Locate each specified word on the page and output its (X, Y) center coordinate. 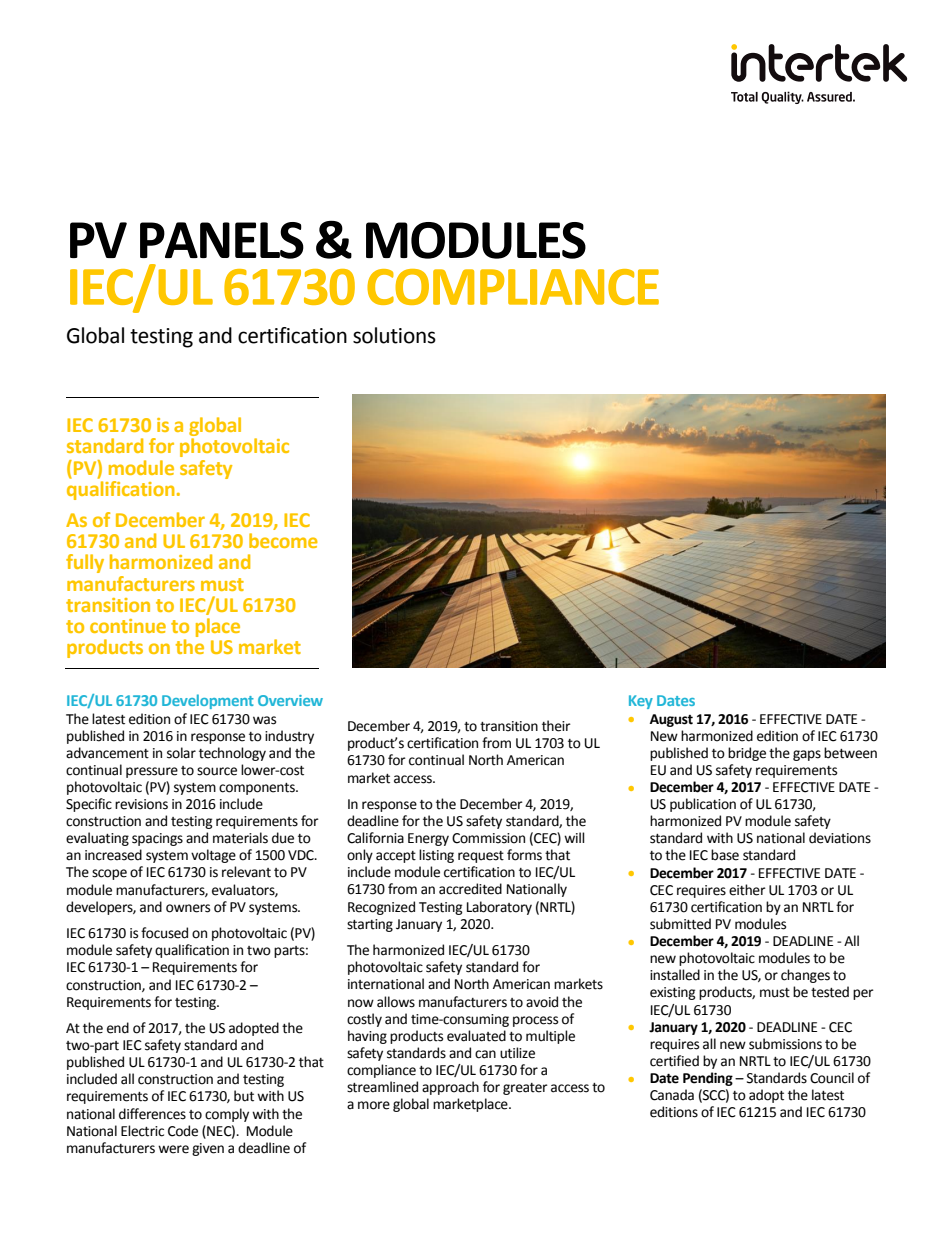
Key (641, 702)
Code (183, 1131)
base (725, 855)
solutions (394, 335)
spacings (157, 839)
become (283, 540)
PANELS (222, 240)
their (556, 726)
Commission (488, 838)
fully (85, 563)
